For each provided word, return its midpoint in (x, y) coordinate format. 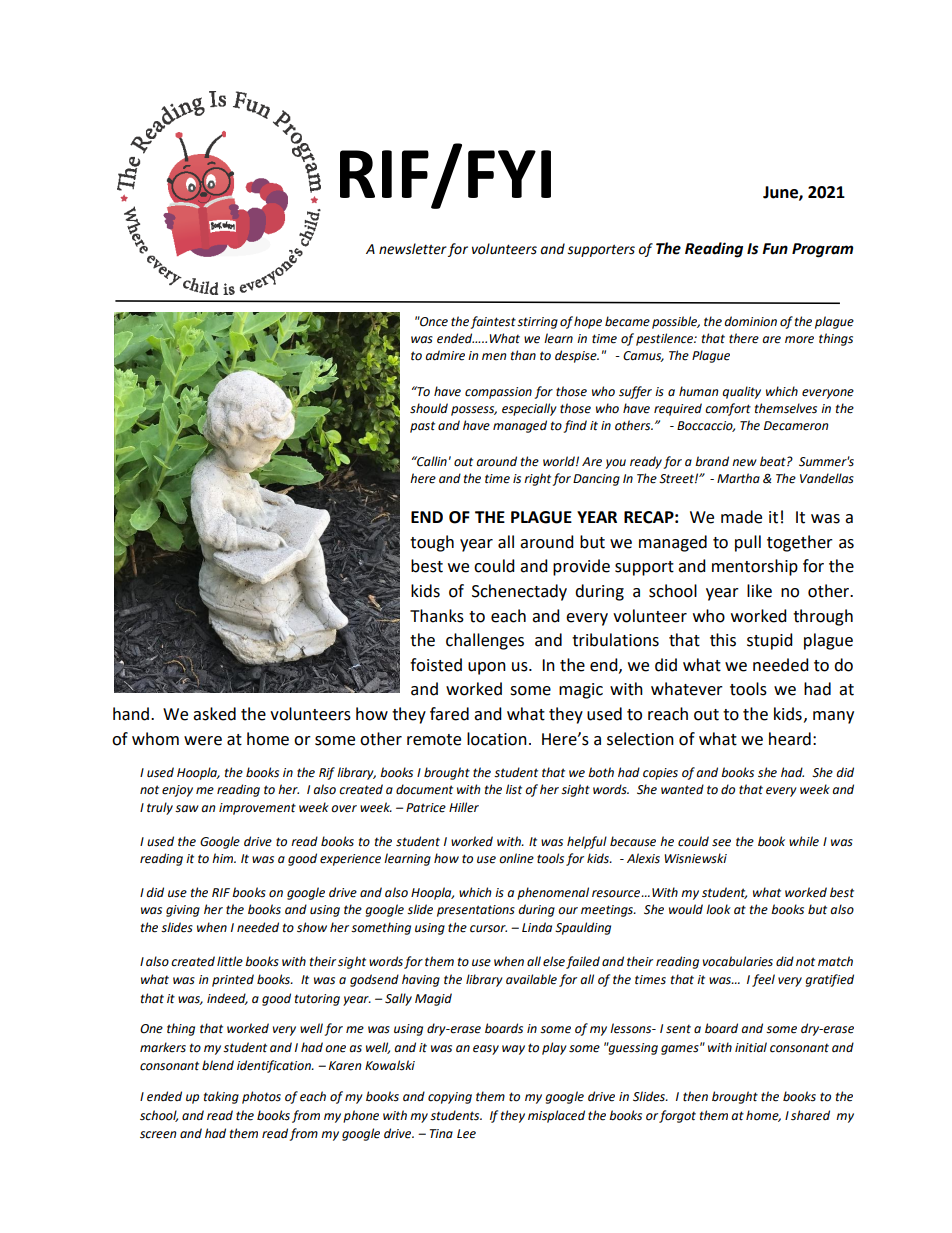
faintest (493, 322)
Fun (775, 249)
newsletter (413, 249)
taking (221, 1097)
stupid (770, 641)
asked (214, 714)
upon (487, 668)
